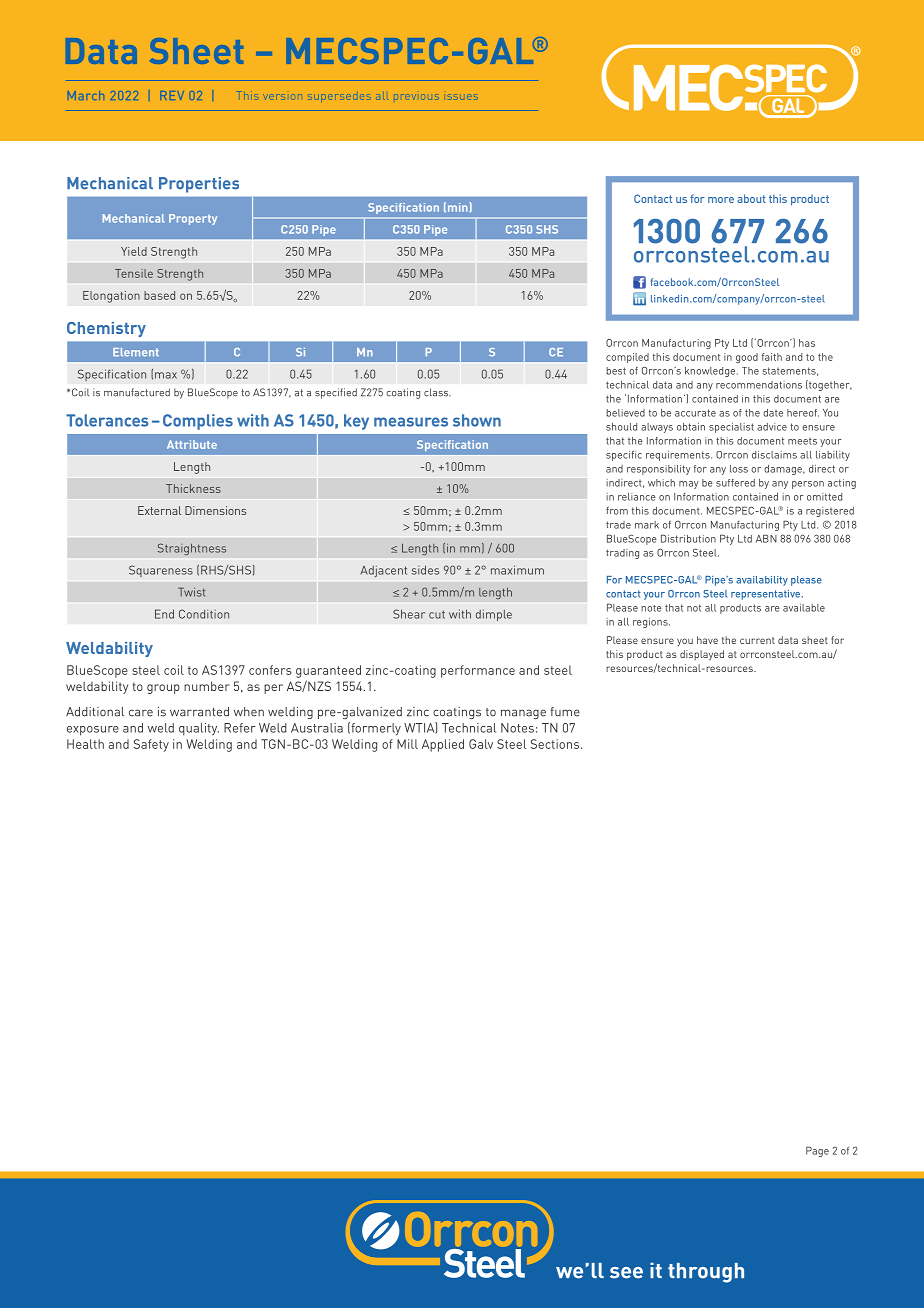 This screenshot has width=924, height=1308. Describe the element at coordinates (773, 413) in the screenshot. I see `date` at that location.
